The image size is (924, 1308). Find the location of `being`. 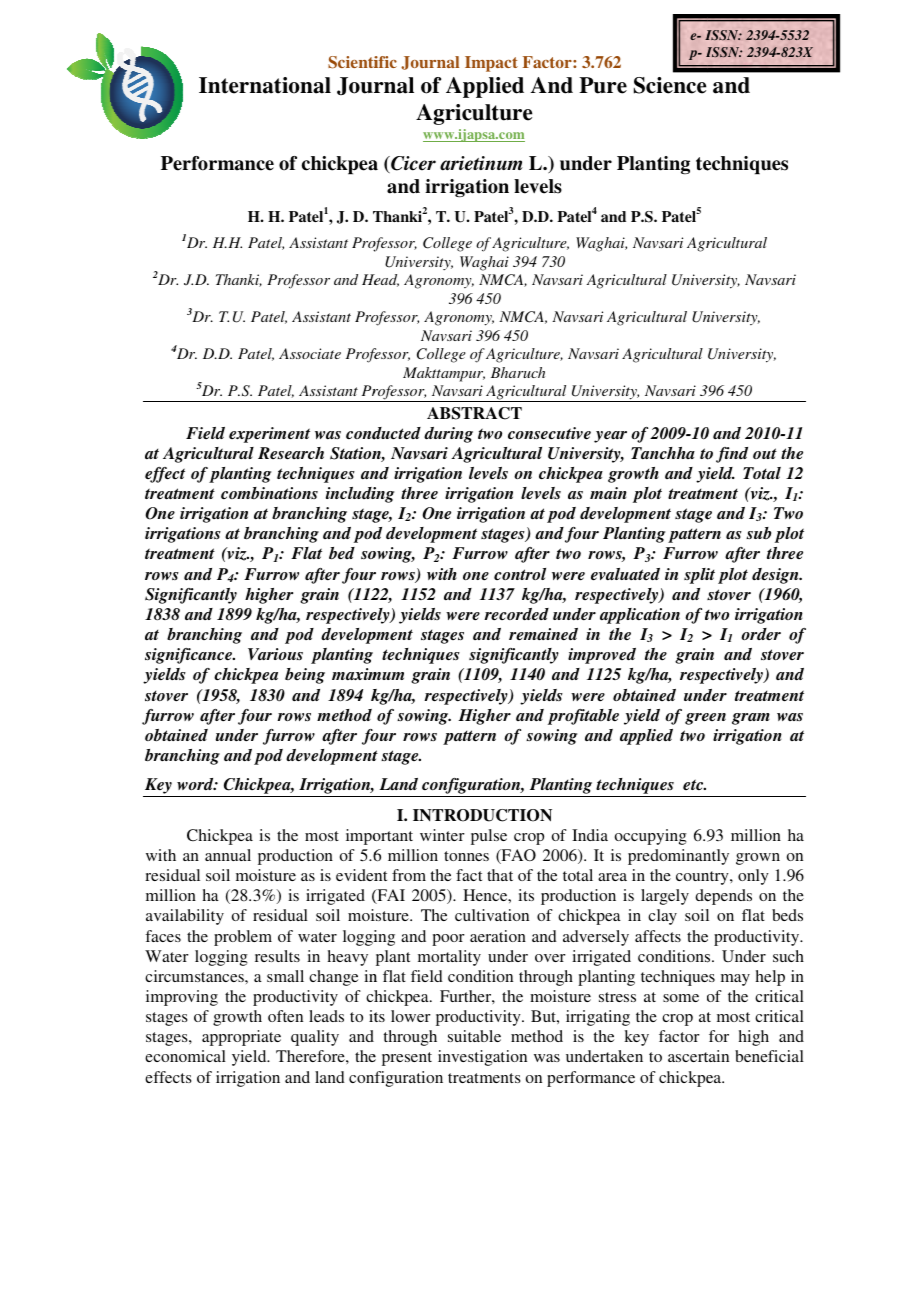

being is located at coordinates (305, 676).
